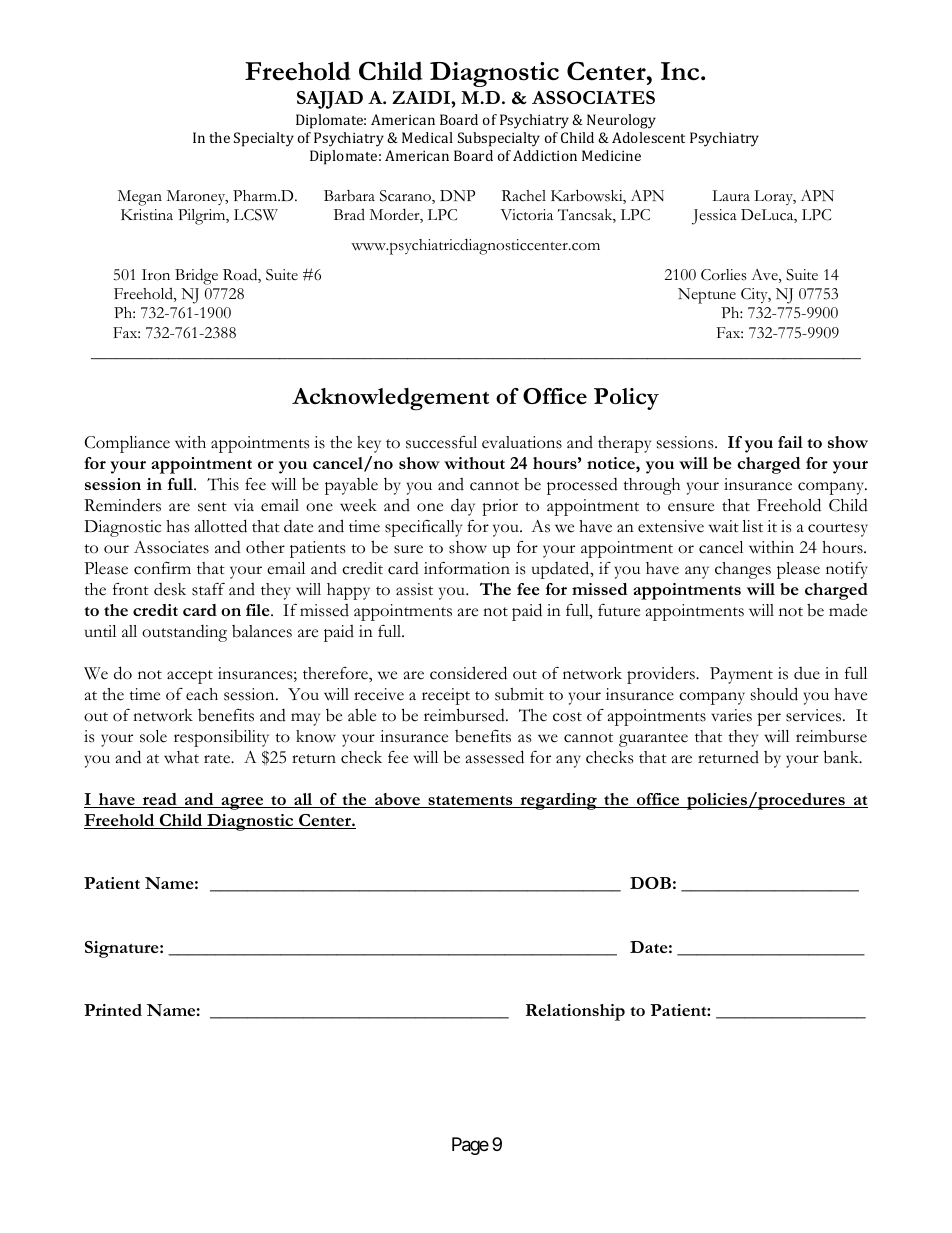 This image has height=1233, width=952. I want to click on information, so click(467, 568).
